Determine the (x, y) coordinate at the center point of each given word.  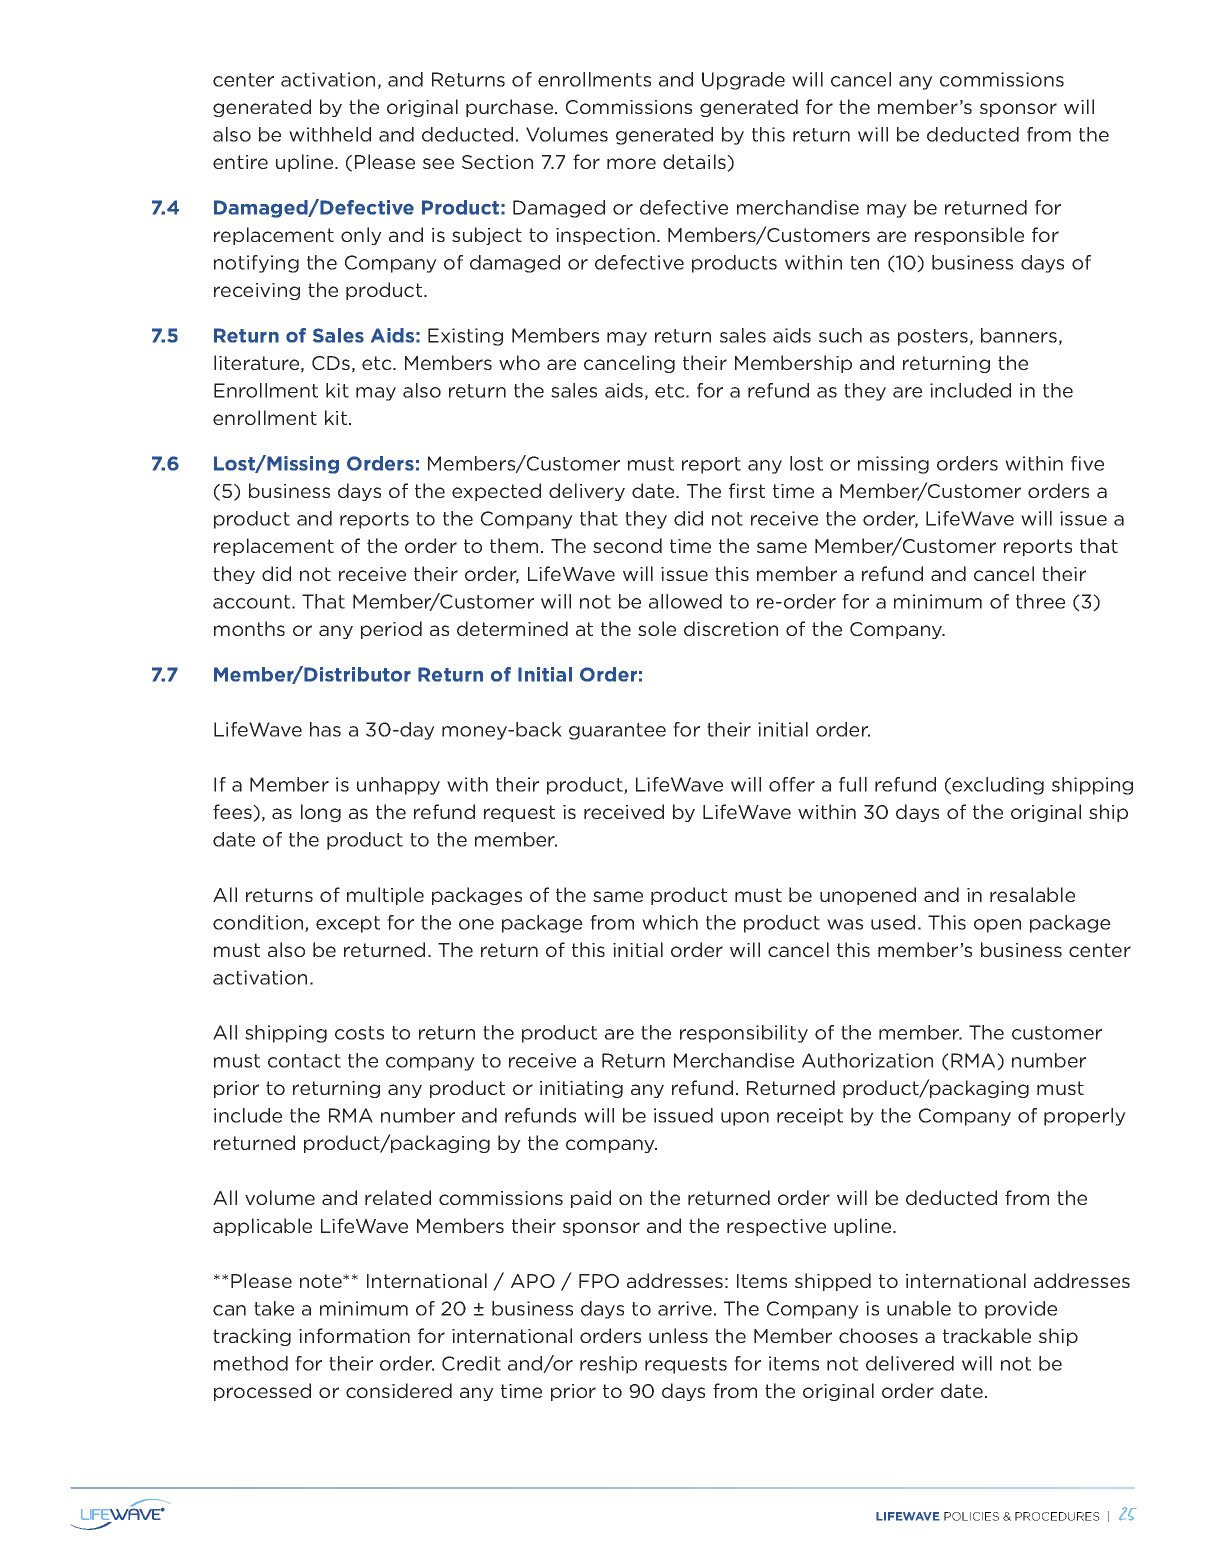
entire (240, 162)
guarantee (617, 731)
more (631, 163)
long (321, 813)
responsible (969, 236)
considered (399, 1390)
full (853, 784)
